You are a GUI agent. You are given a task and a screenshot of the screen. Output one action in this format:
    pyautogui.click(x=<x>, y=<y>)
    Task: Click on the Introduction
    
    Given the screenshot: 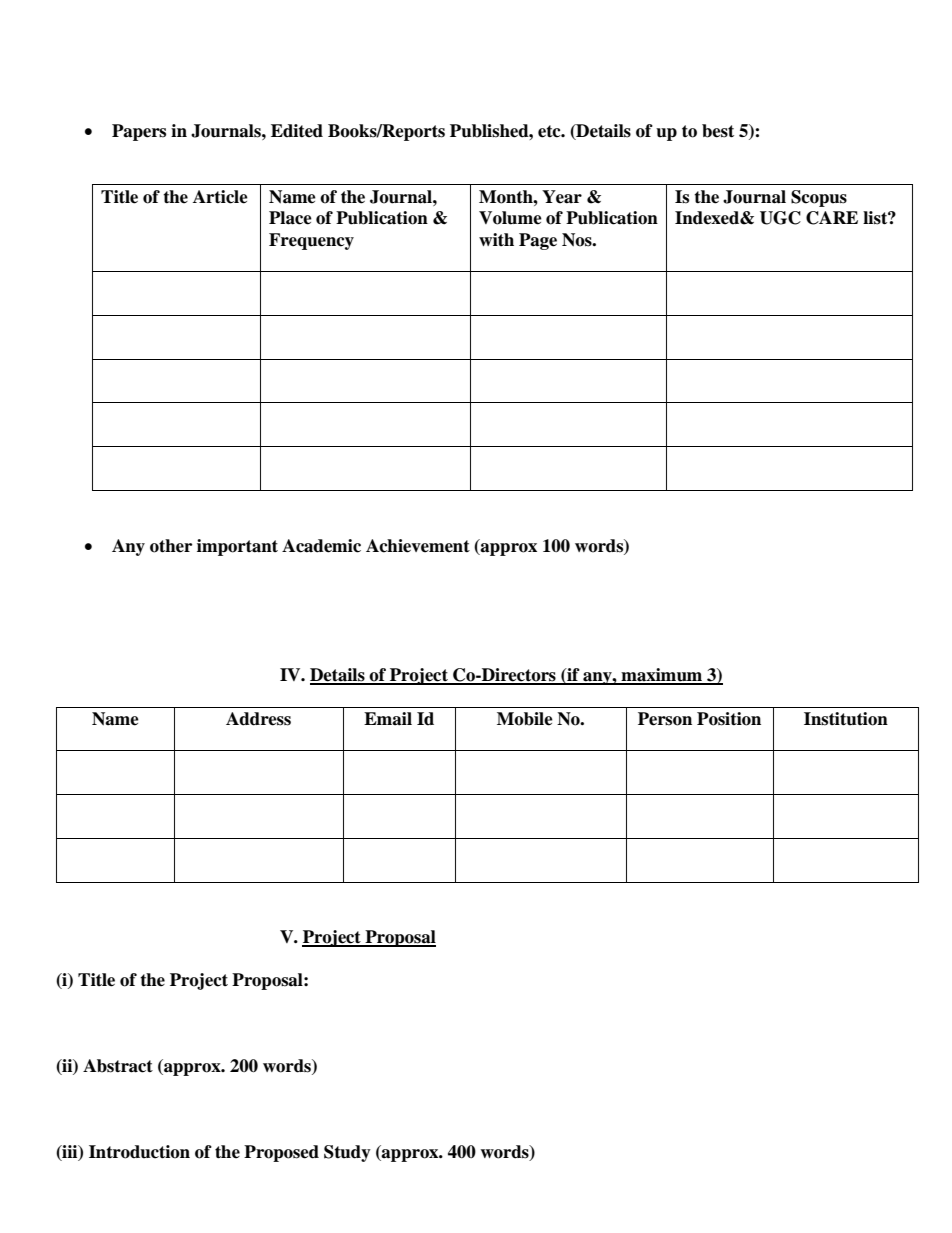 What is the action you would take?
    pyautogui.click(x=139, y=1152)
